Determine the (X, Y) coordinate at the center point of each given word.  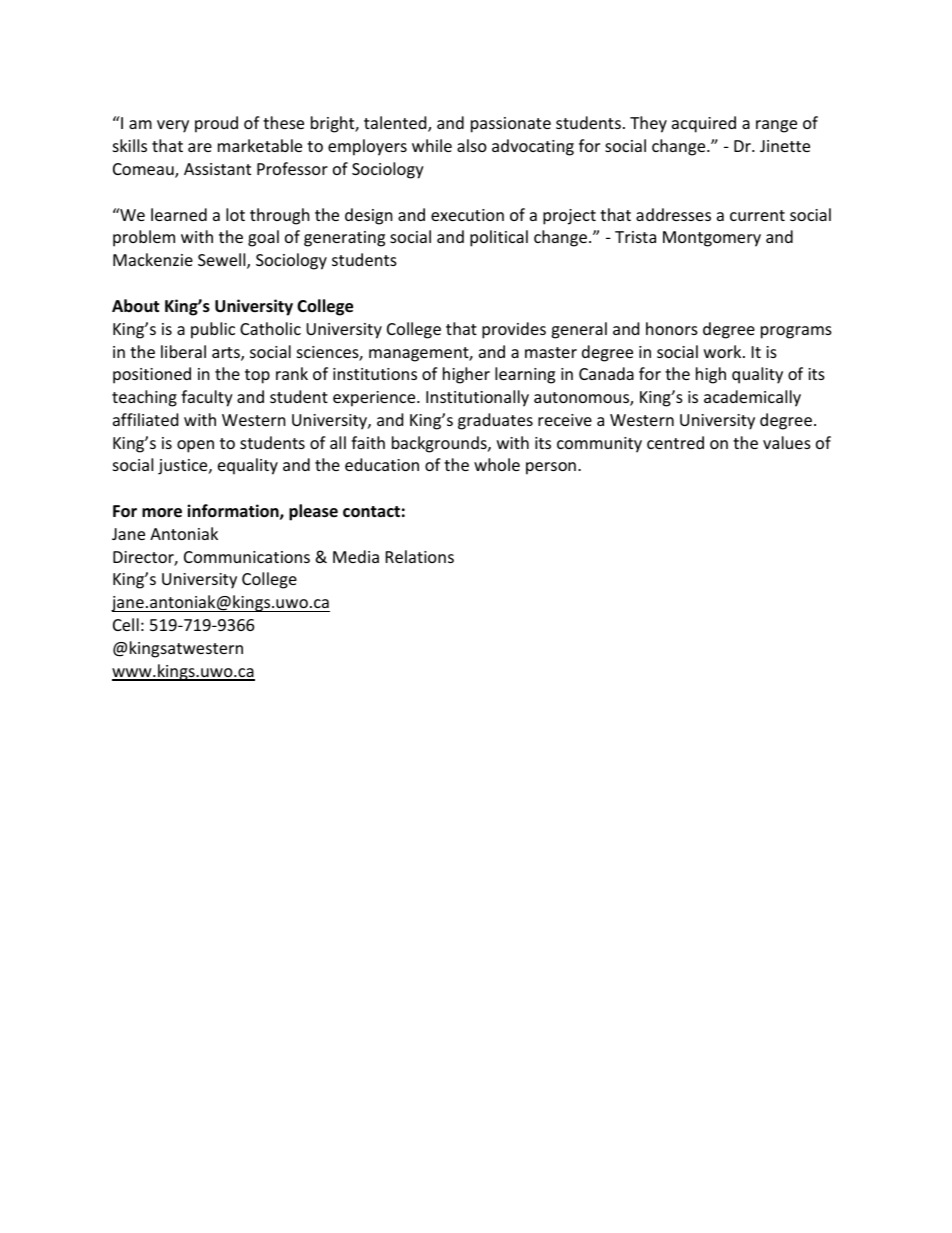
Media (356, 556)
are (200, 147)
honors (672, 328)
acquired (704, 124)
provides (514, 330)
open (195, 446)
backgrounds (440, 444)
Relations (420, 556)
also (472, 145)
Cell (126, 624)
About (135, 306)
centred (675, 442)
